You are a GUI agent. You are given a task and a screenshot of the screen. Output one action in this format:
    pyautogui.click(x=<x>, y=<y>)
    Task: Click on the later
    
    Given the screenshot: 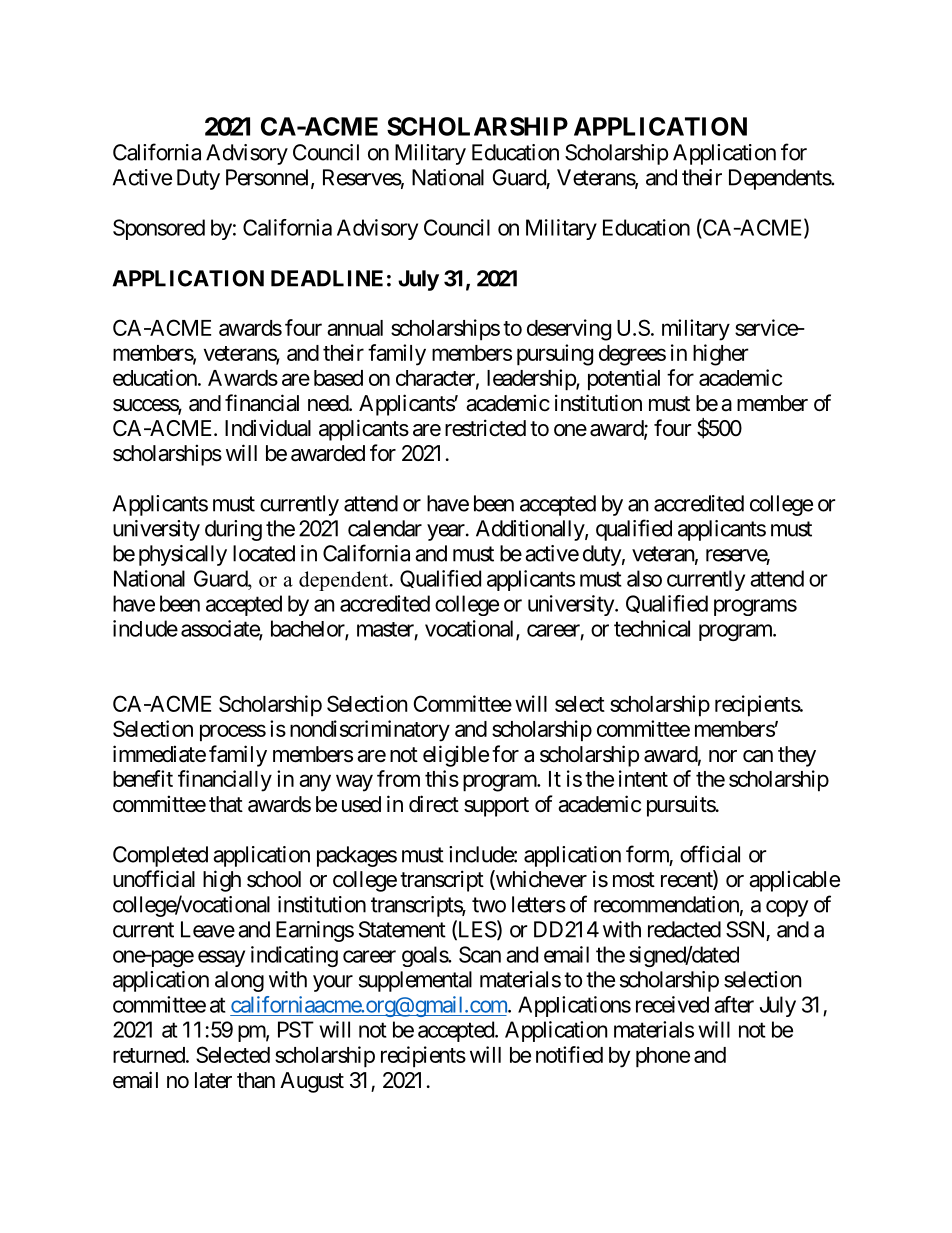 What is the action you would take?
    pyautogui.click(x=213, y=1080)
